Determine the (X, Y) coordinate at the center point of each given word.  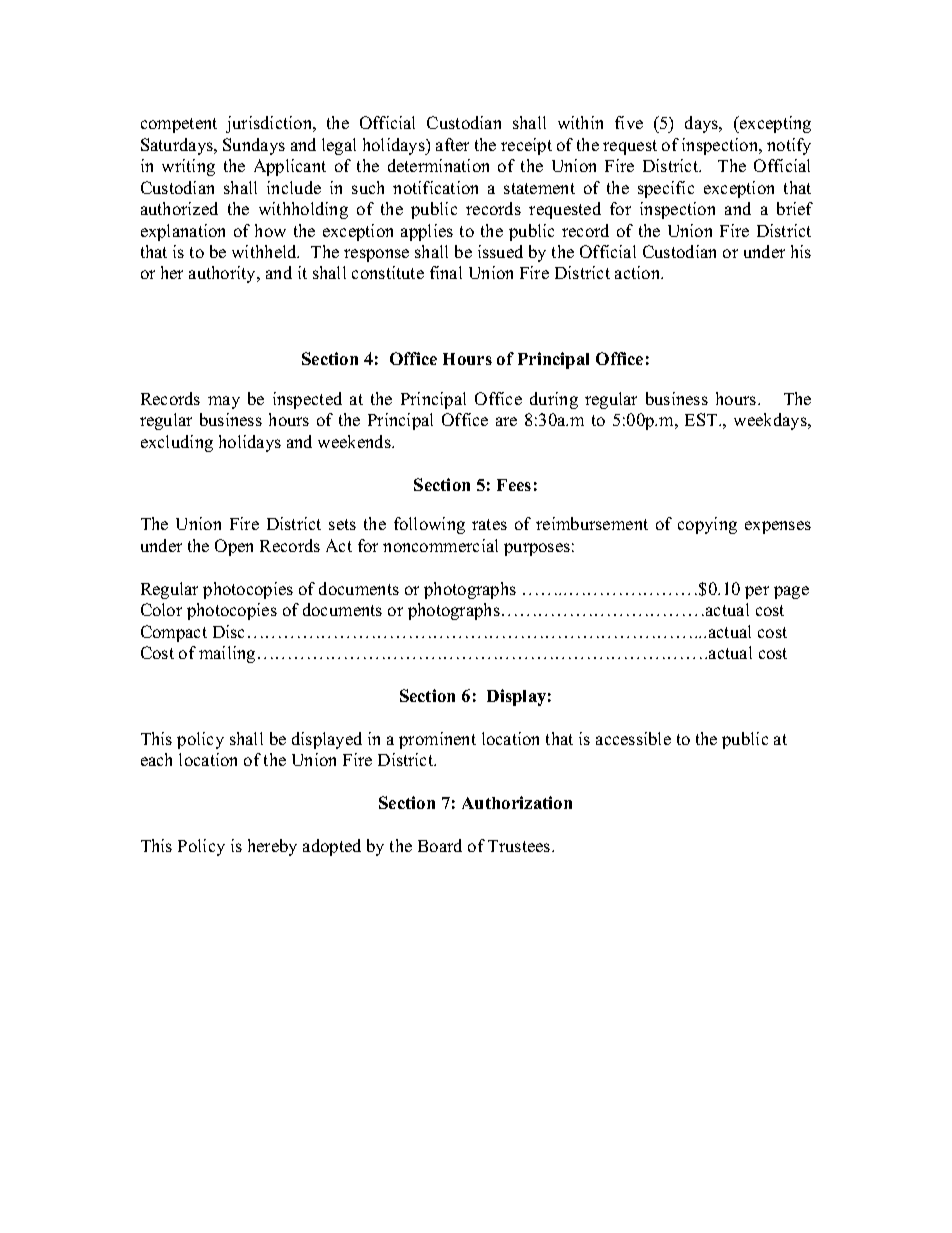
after (452, 144)
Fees (514, 485)
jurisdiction (270, 124)
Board (440, 845)
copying (707, 525)
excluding (177, 443)
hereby (272, 847)
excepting (774, 124)
